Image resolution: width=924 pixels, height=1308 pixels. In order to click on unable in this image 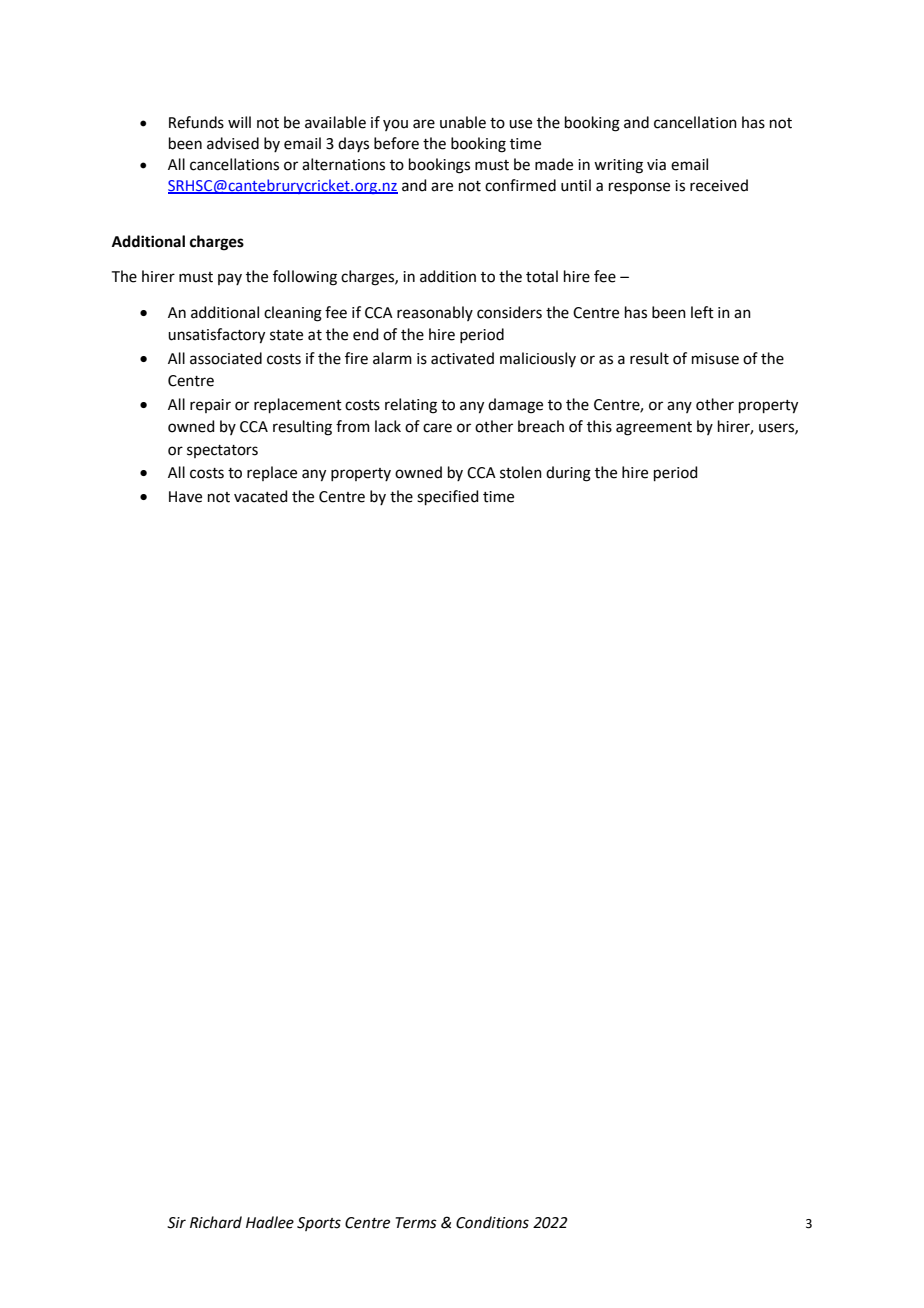, I will do `click(463, 122)`.
